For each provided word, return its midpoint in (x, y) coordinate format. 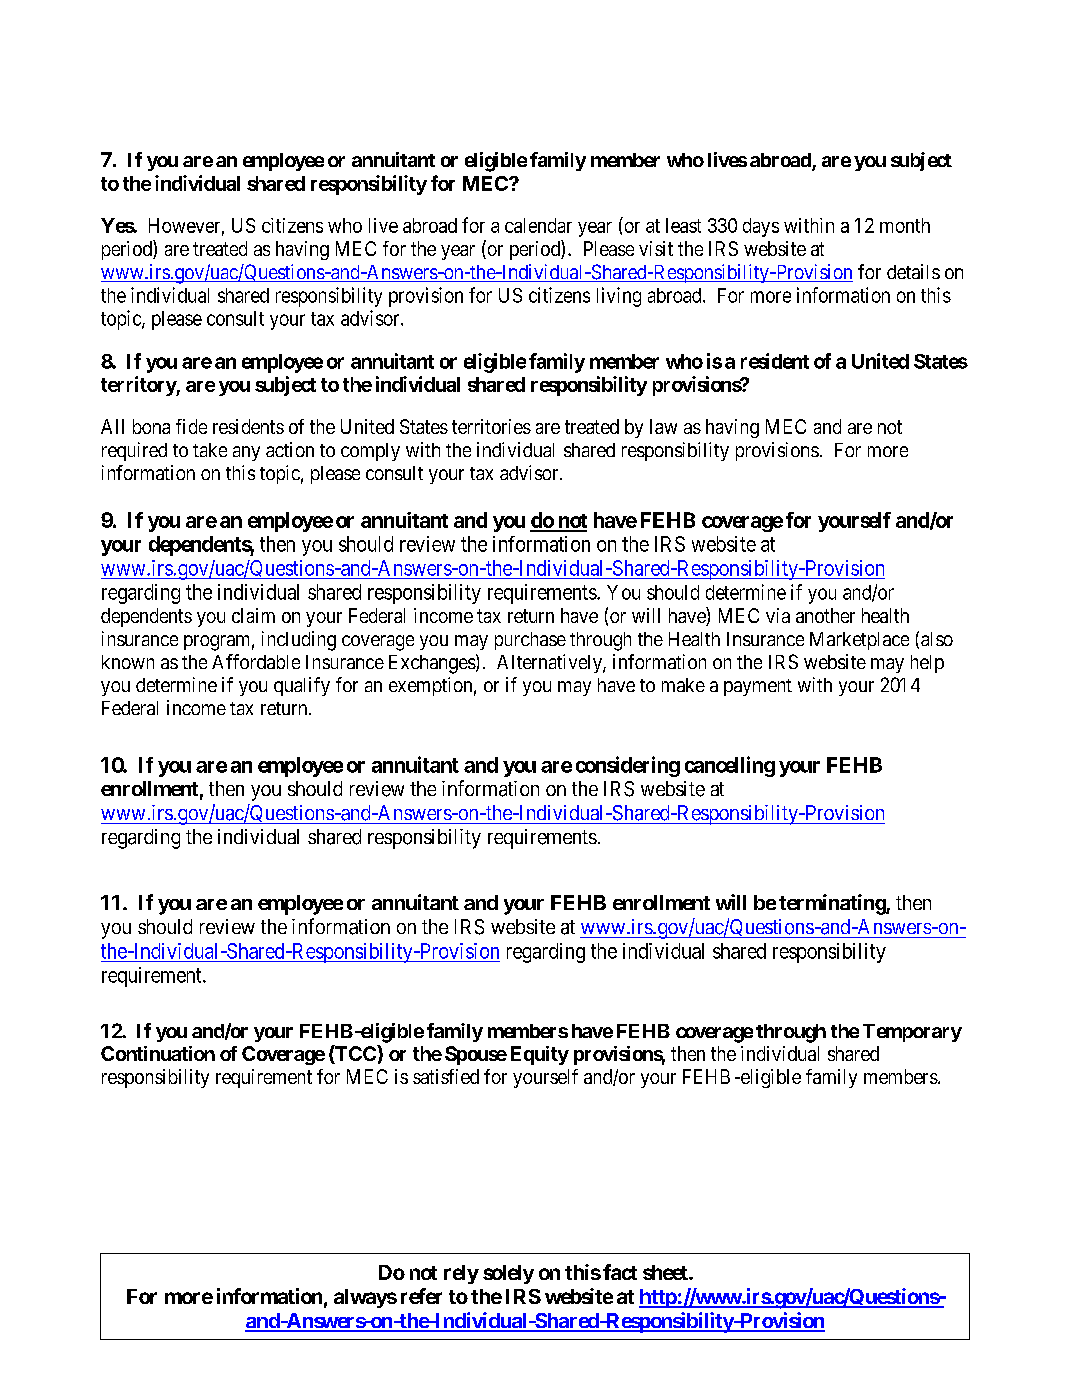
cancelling (730, 766)
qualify (302, 686)
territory (139, 386)
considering (628, 766)
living (619, 297)
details (913, 271)
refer (421, 1296)
